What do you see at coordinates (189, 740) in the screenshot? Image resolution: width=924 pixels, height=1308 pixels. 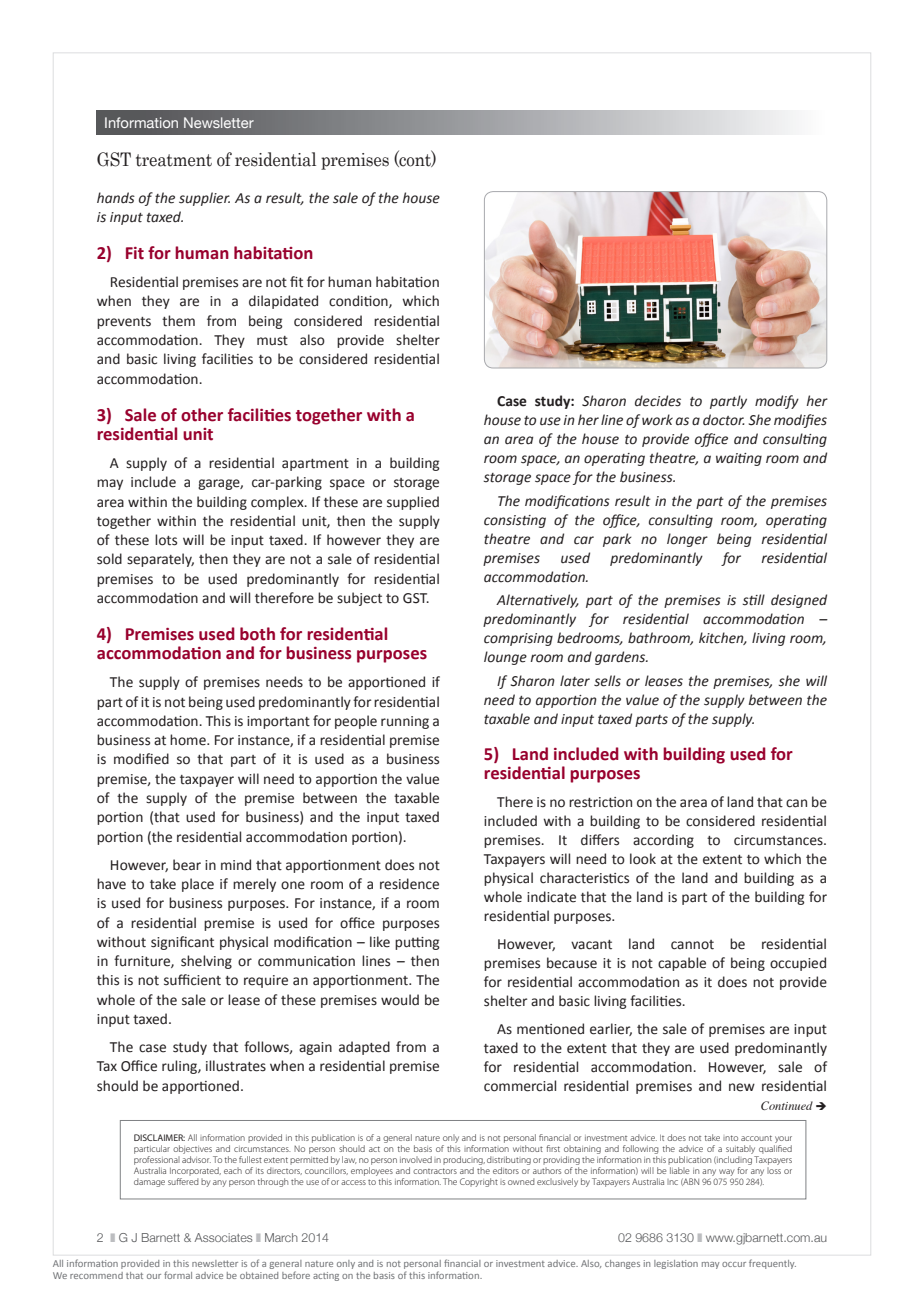 I see `home` at bounding box center [189, 740].
